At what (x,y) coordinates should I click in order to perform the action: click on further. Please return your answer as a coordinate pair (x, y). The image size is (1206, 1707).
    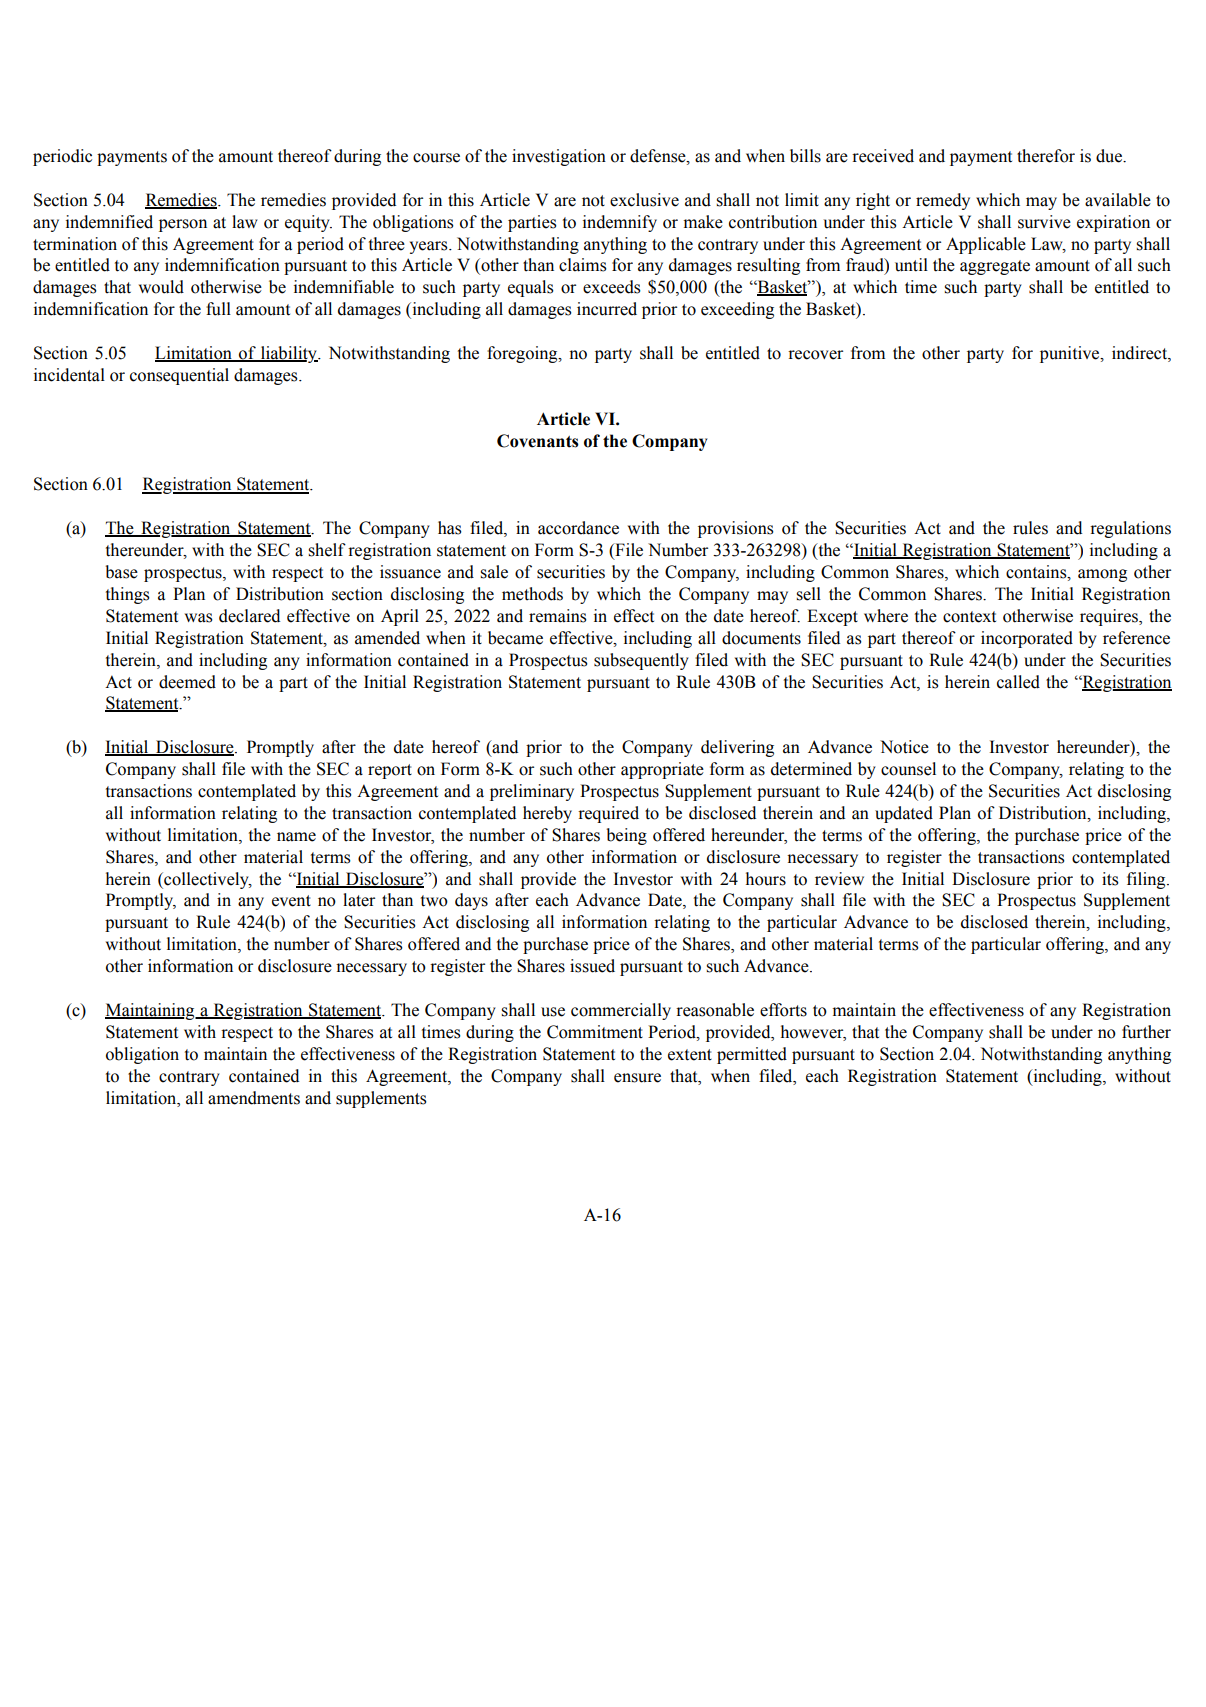
    Looking at the image, I should click on (1146, 1032).
